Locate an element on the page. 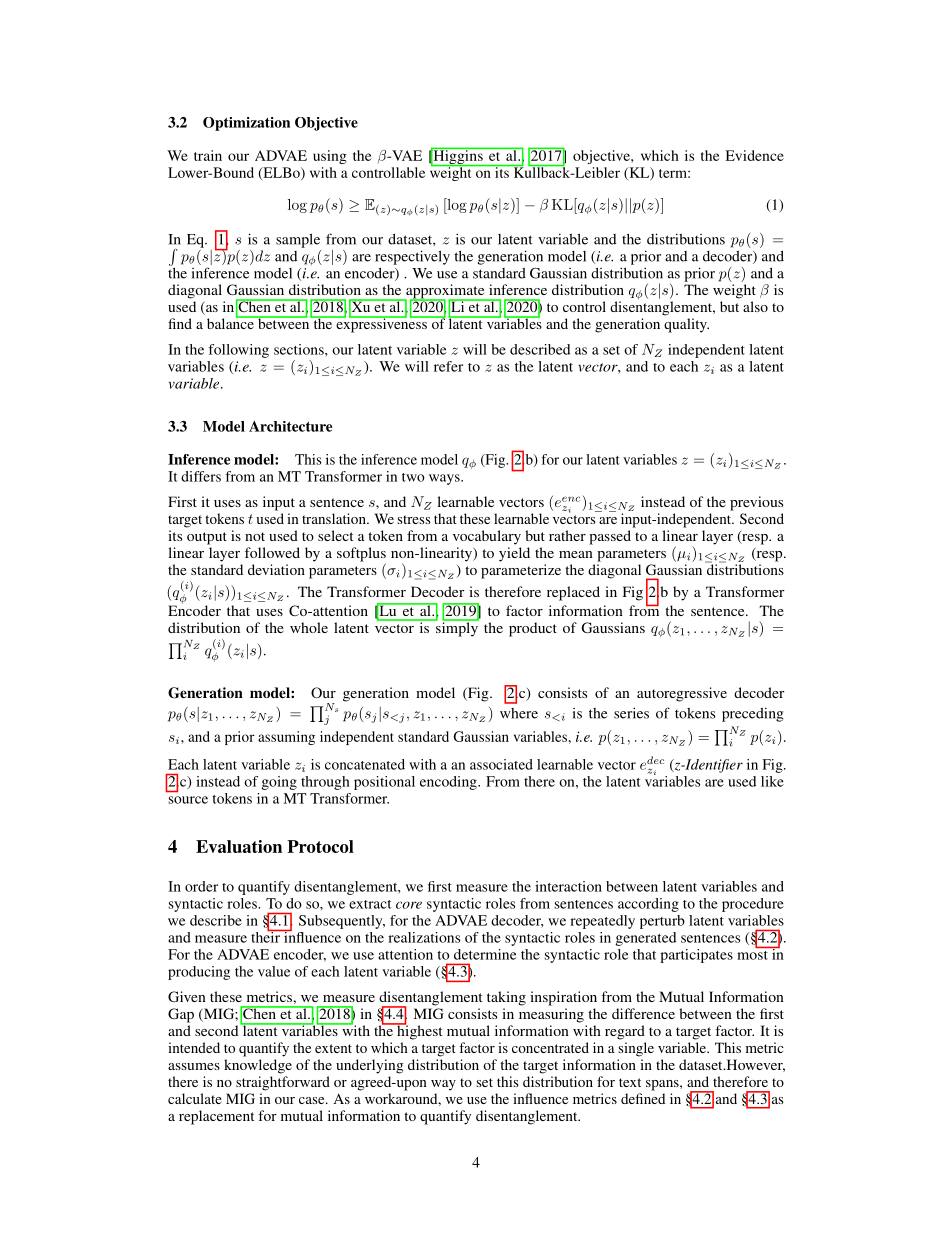 This document has width=952, height=1233. differs is located at coordinates (201, 476).
